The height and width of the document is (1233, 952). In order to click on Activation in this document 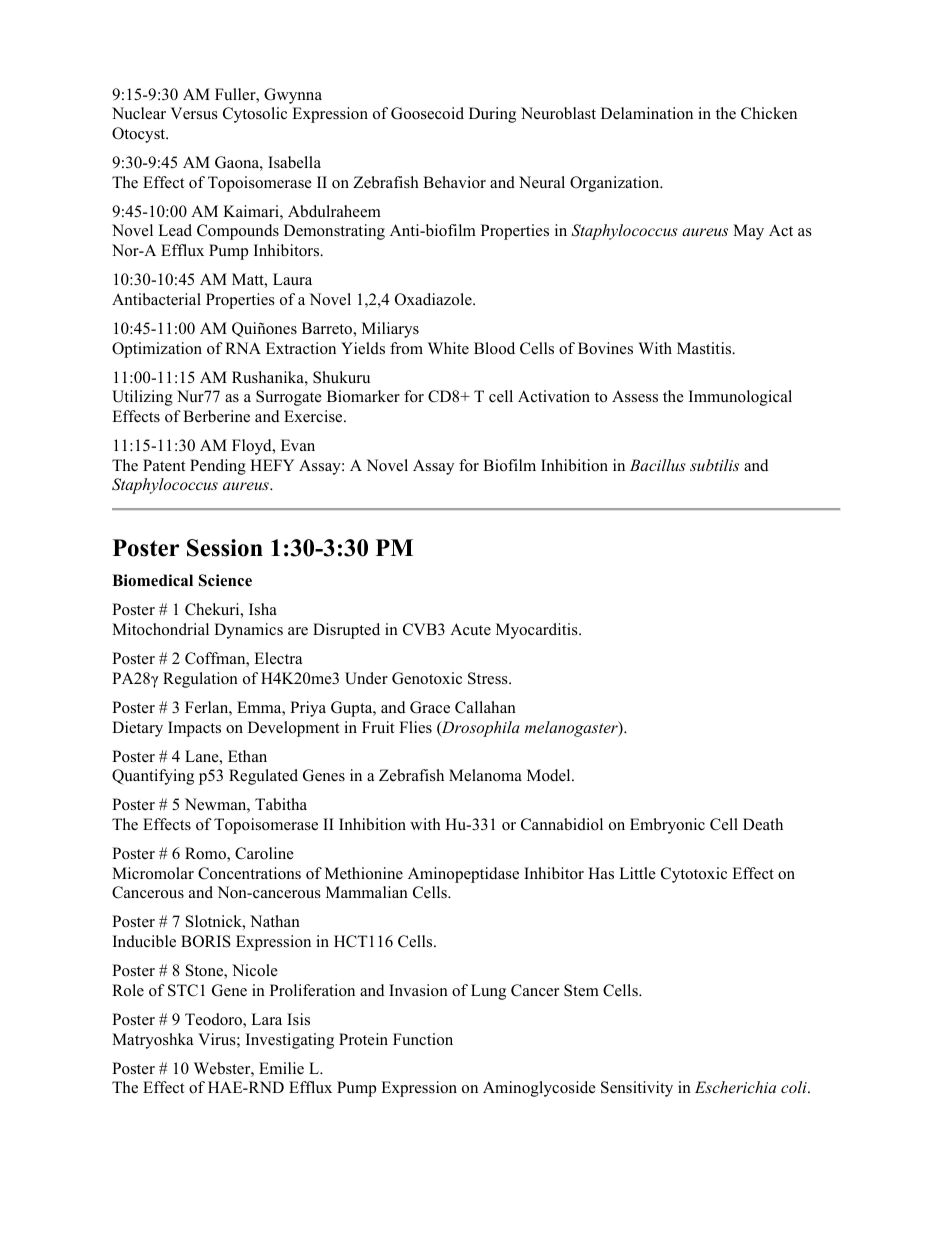, I will do `click(554, 396)`.
